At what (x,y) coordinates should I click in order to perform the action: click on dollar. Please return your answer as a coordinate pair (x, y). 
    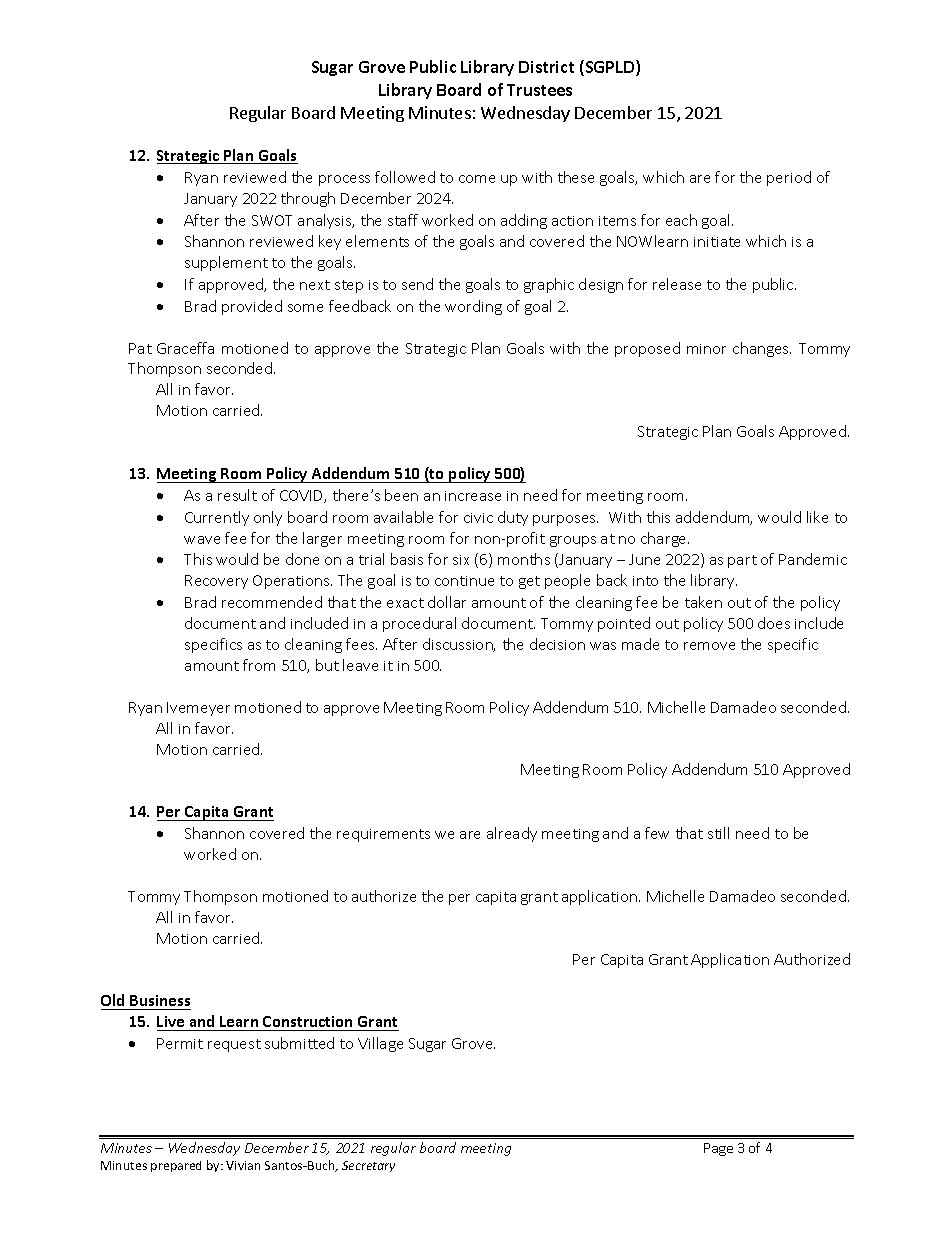
    Looking at the image, I should click on (447, 602).
